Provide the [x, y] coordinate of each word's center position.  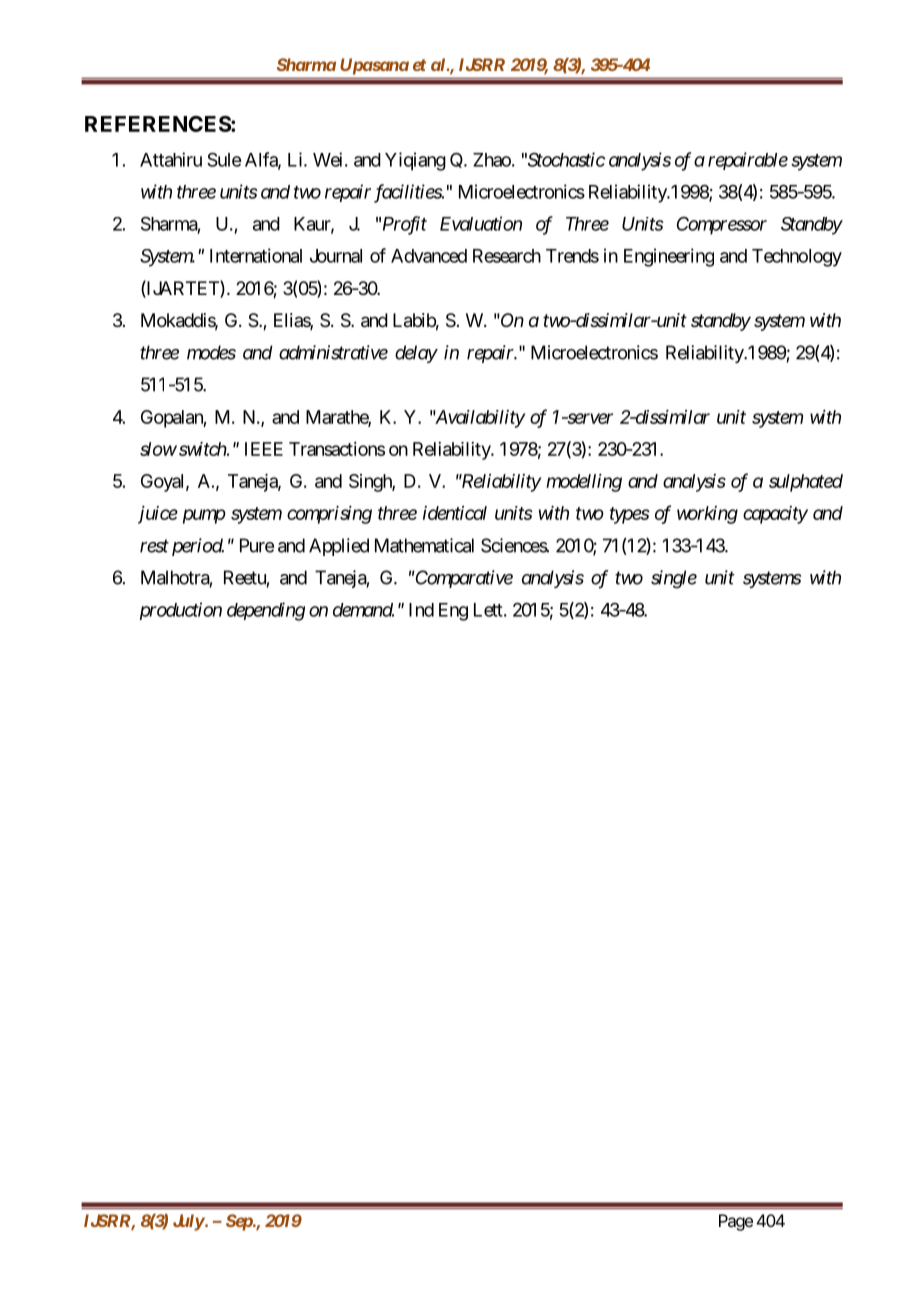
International [256, 255]
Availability [479, 419]
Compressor [722, 225]
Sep [240, 1222]
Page [736, 1222]
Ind [421, 610]
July [189, 1222]
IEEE [264, 449]
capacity [775, 515]
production [181, 611]
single [674, 579]
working [707, 515]
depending [266, 611]
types [630, 515]
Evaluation [481, 223]
